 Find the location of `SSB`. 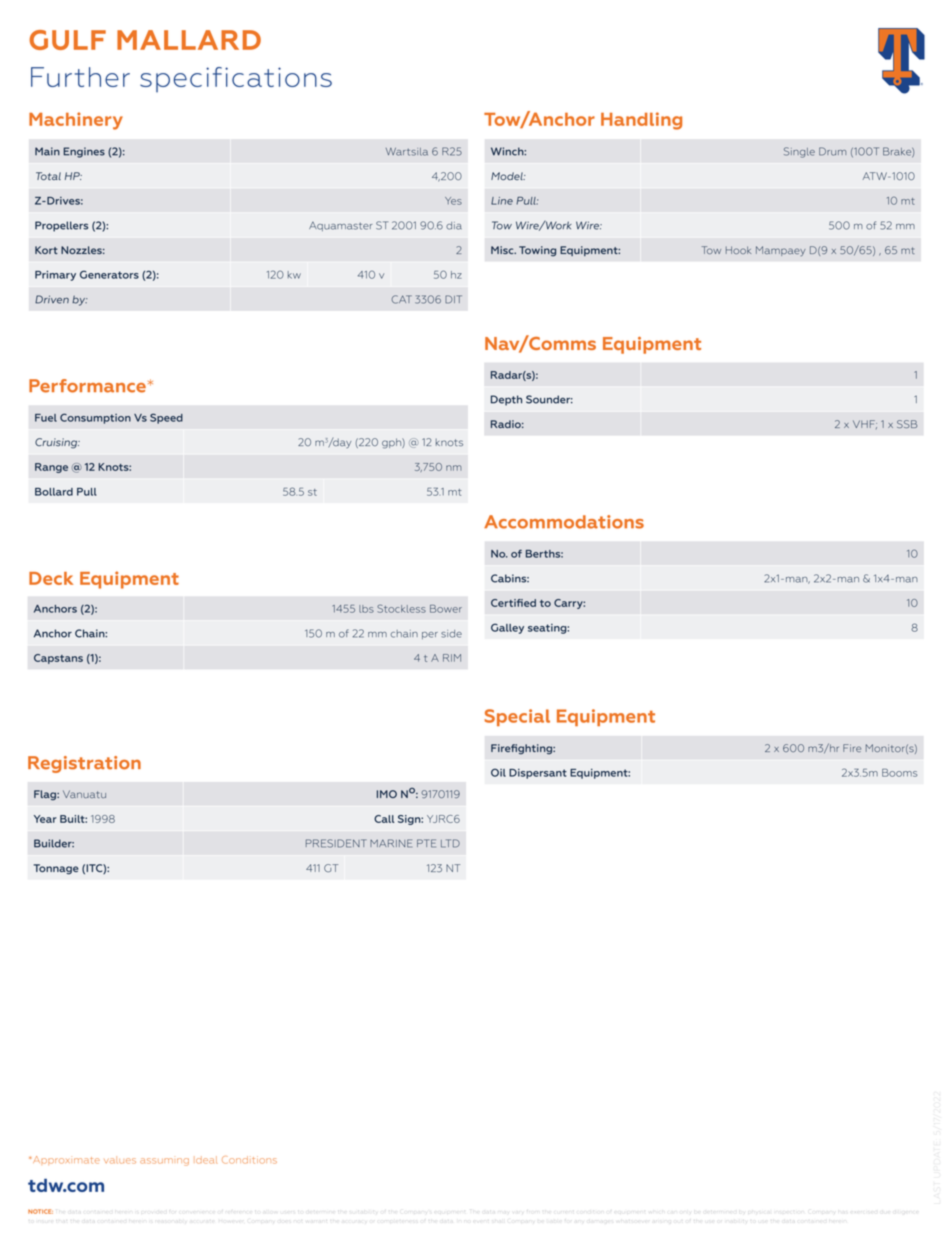

SSB is located at coordinates (907, 424).
